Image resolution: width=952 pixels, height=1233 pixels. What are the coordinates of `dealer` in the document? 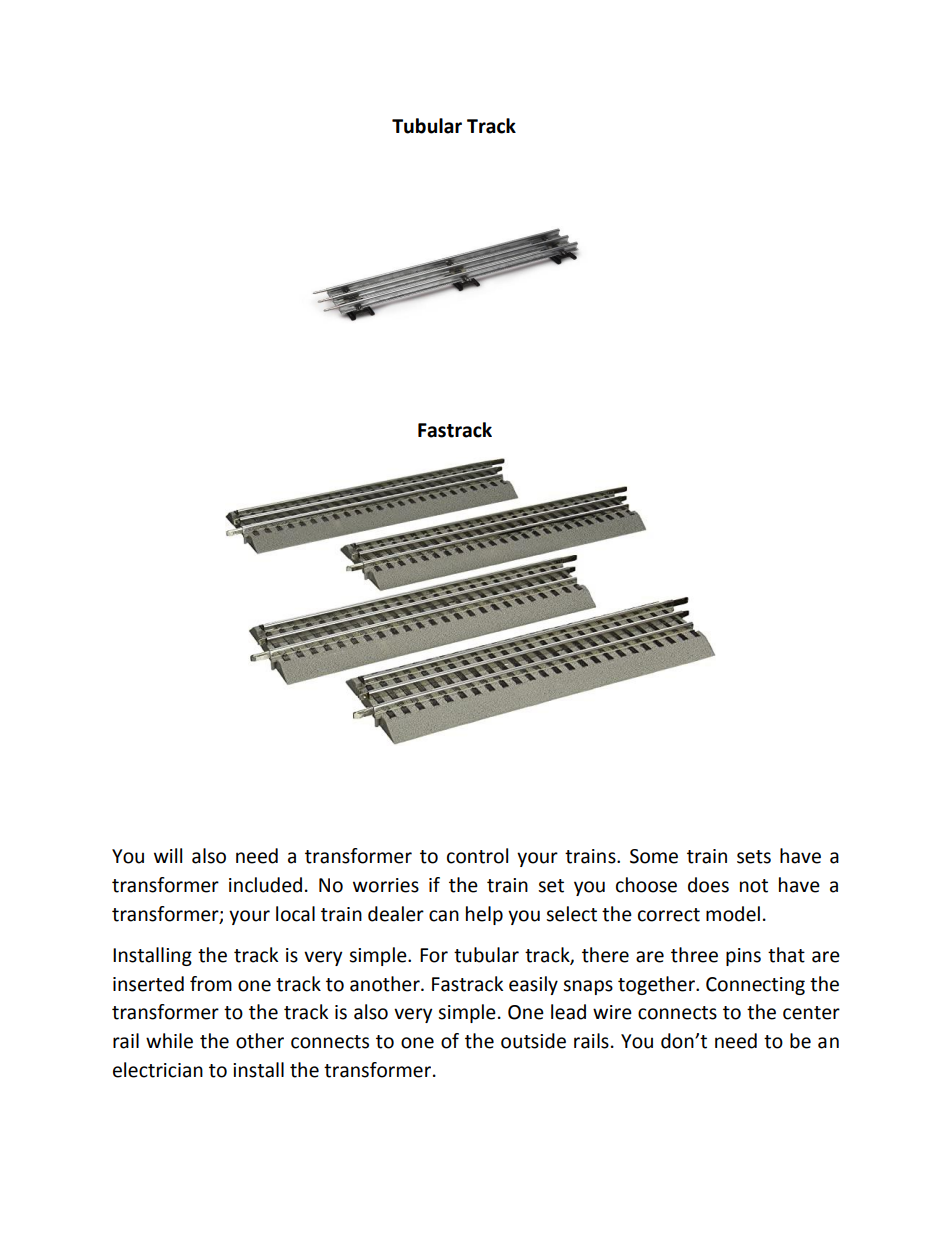 It's located at (396, 914).
